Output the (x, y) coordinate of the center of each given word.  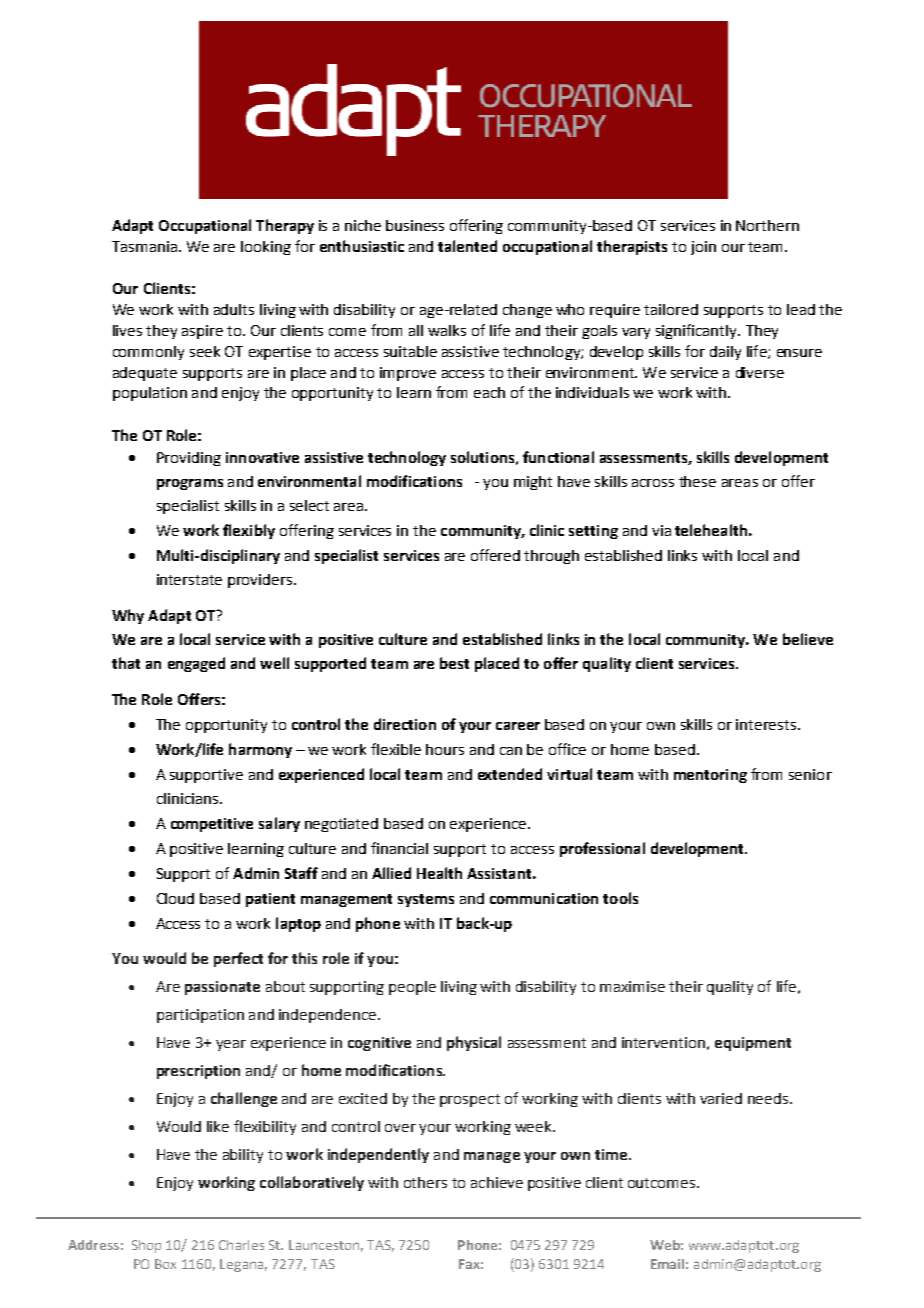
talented (467, 246)
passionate (222, 988)
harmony (260, 750)
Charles (241, 1245)
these (697, 481)
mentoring (710, 776)
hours (445, 749)
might (533, 483)
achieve (497, 1182)
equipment (753, 1044)
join (703, 248)
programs (190, 484)
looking (266, 248)
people (412, 988)
